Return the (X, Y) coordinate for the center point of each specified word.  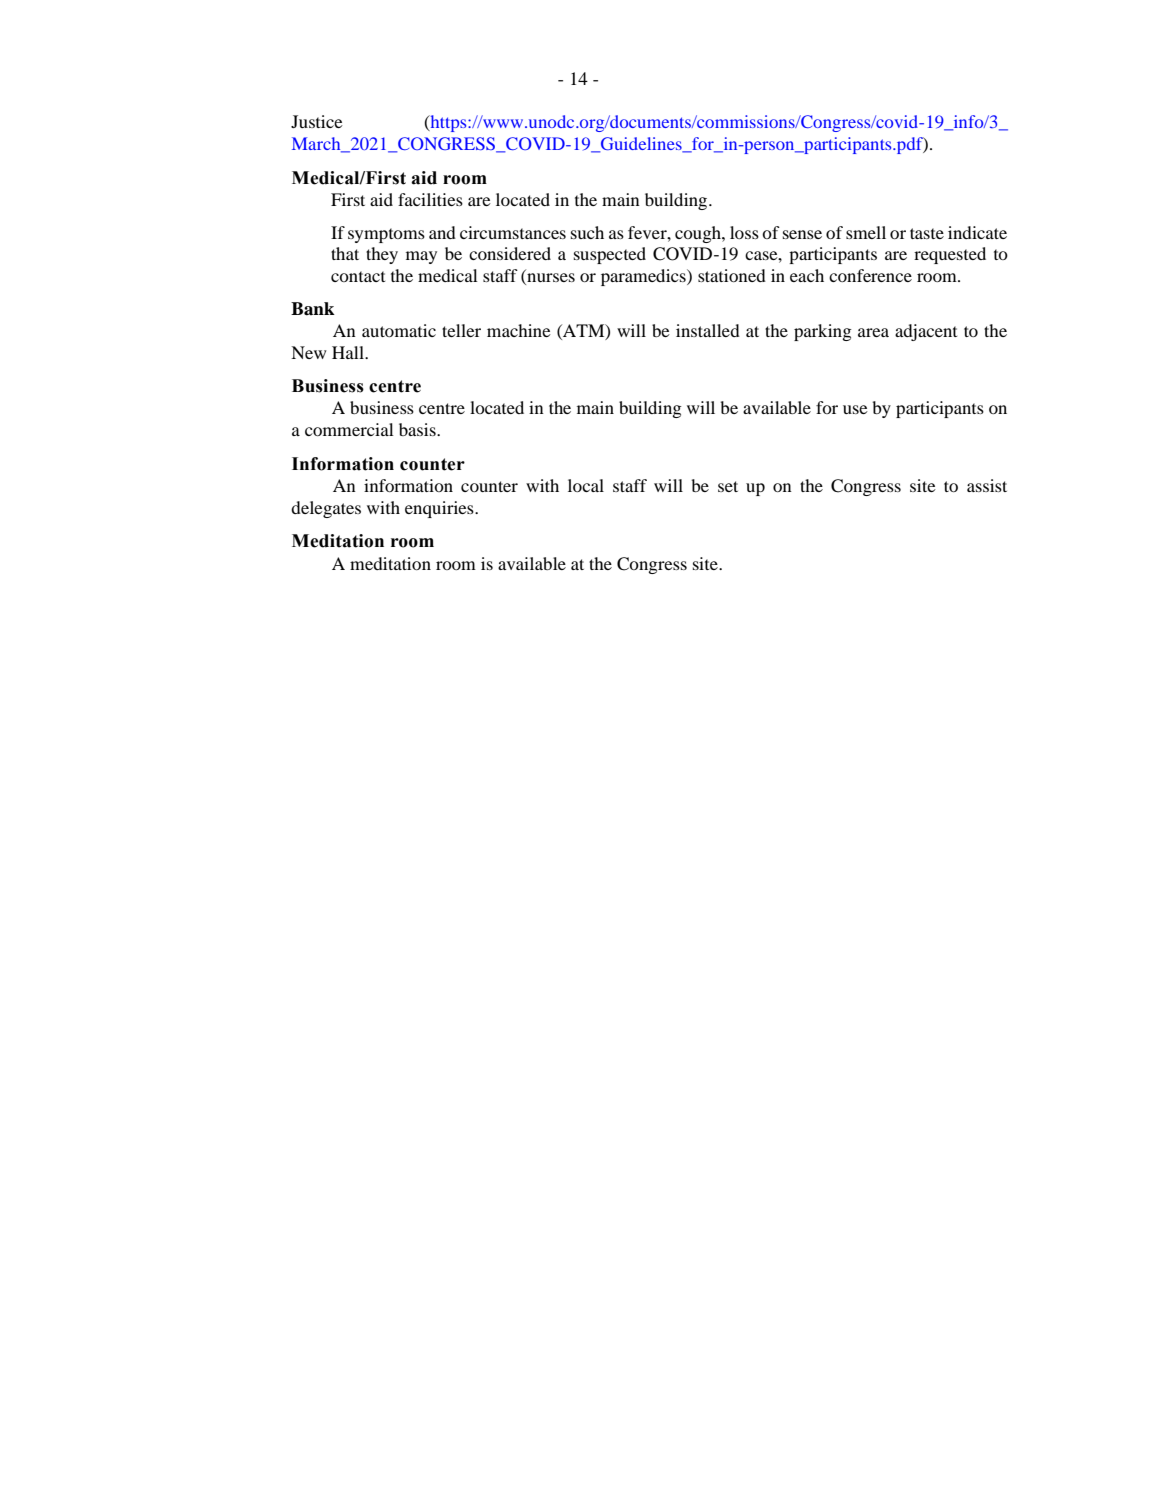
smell (866, 232)
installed (708, 330)
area (873, 332)
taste (927, 233)
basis (418, 429)
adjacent (926, 332)
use (855, 409)
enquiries (440, 509)
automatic (399, 330)
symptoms (386, 235)
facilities (430, 199)
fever (648, 232)
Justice (317, 121)
